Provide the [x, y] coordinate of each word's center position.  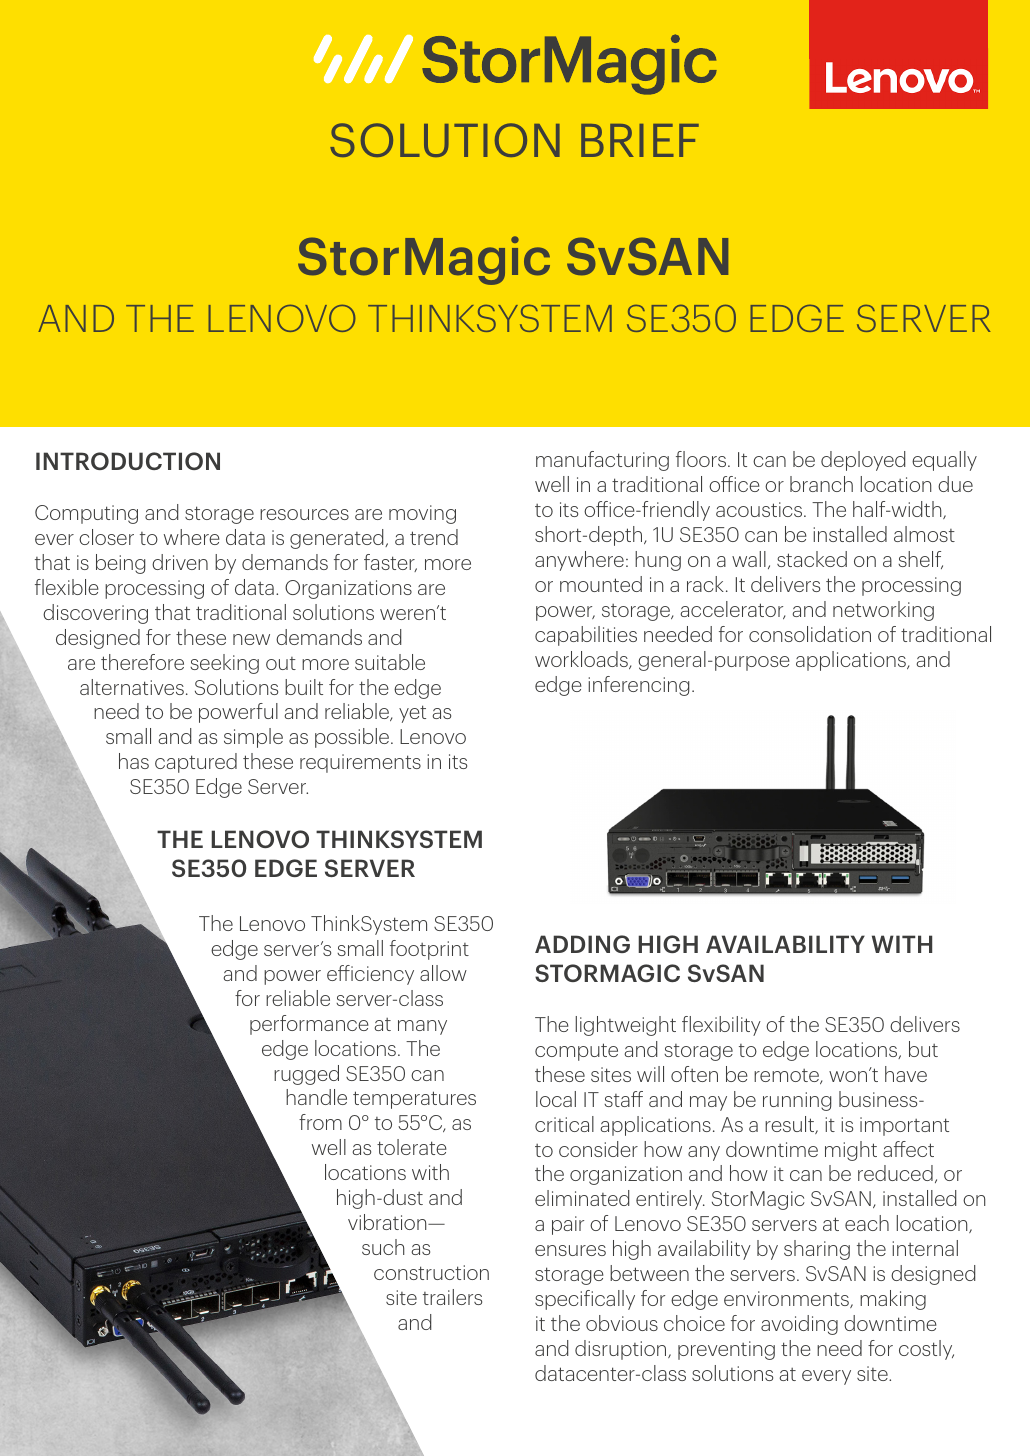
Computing [86, 514]
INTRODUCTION [128, 461]
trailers [452, 1297]
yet [412, 714]
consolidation [810, 634]
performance [309, 1025]
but [923, 1049]
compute [576, 1052]
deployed [863, 461]
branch [821, 484]
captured [196, 763]
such [383, 1247]
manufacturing [602, 461]
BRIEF [640, 140]
